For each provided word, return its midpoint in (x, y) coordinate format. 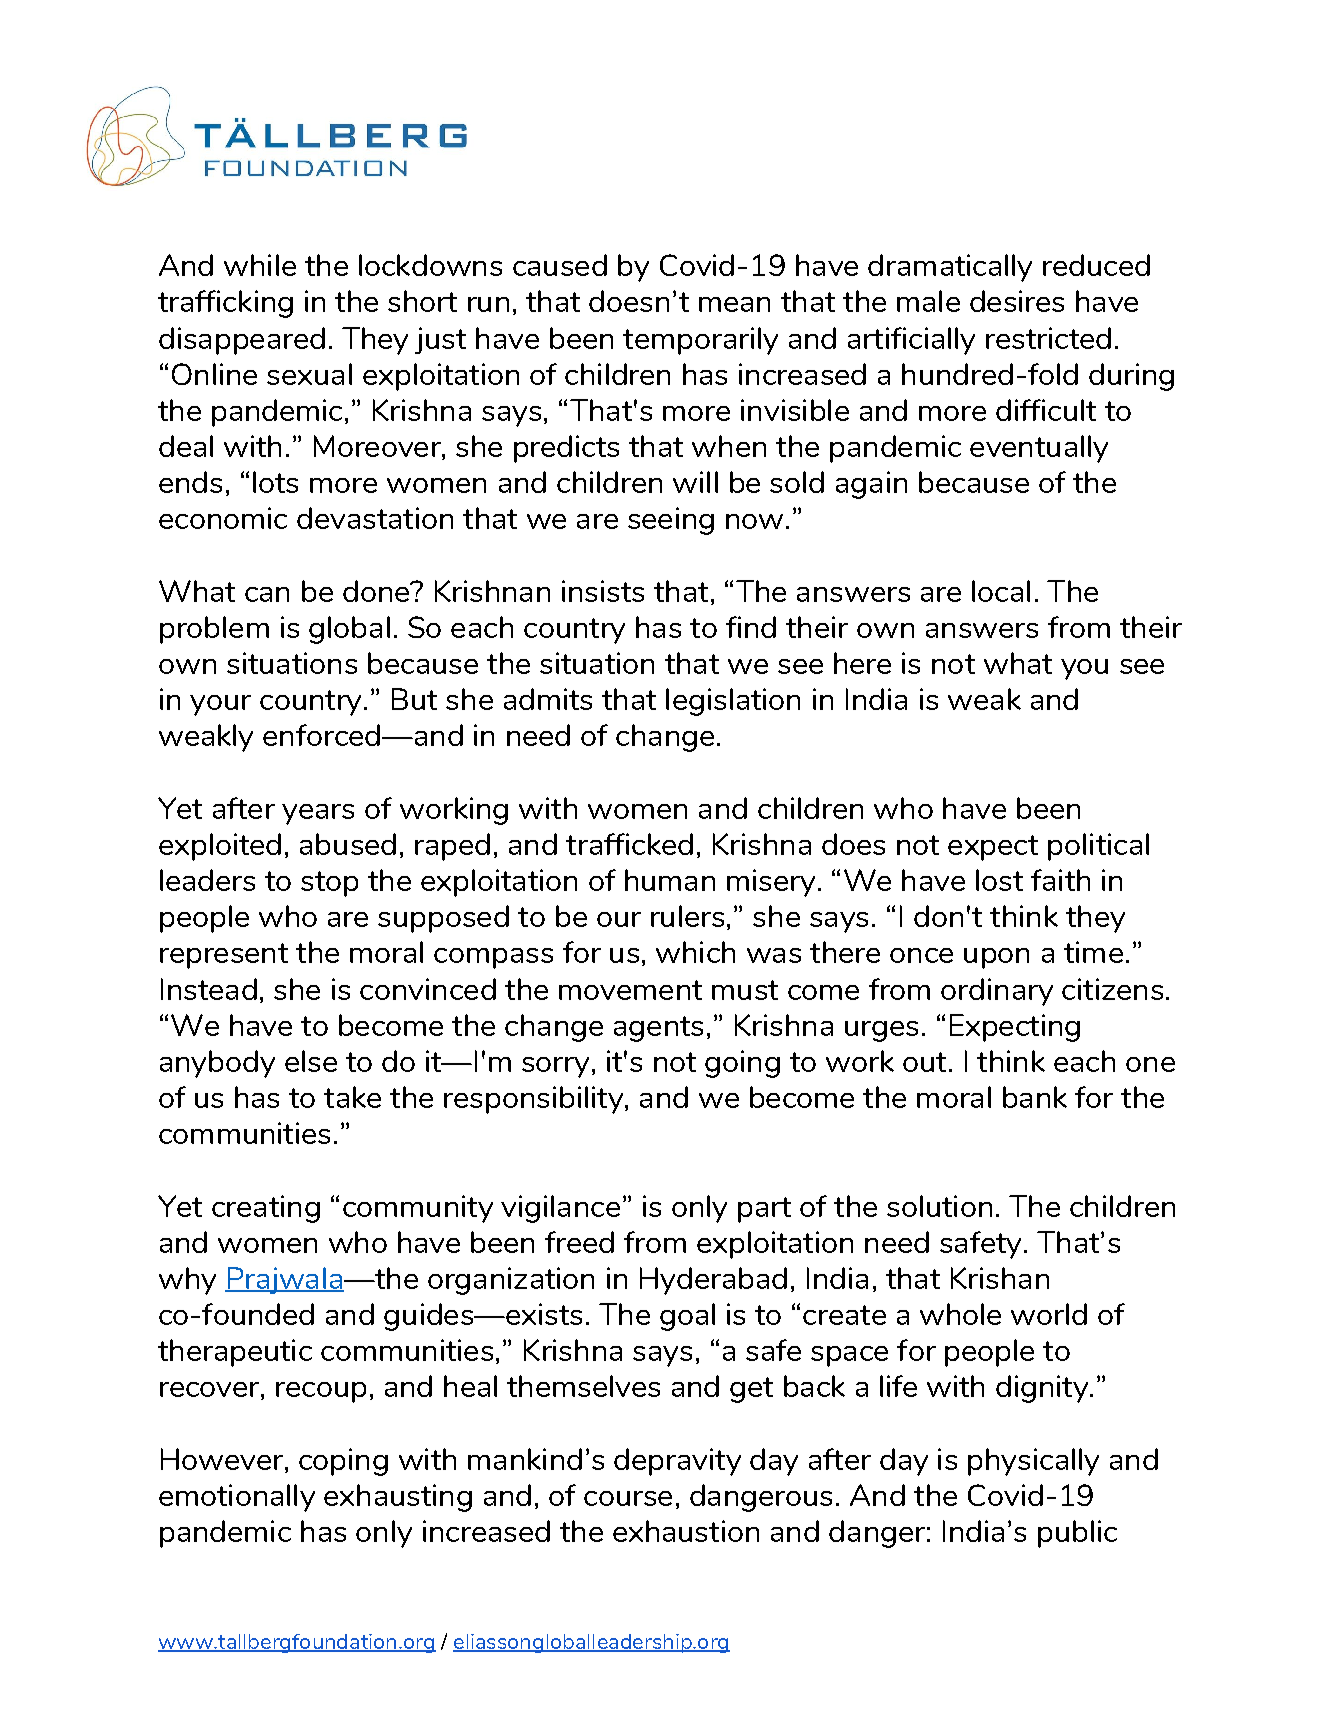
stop (329, 884)
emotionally (237, 1498)
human (670, 880)
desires (1017, 301)
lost (999, 880)
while (260, 265)
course (628, 1498)
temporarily (700, 341)
